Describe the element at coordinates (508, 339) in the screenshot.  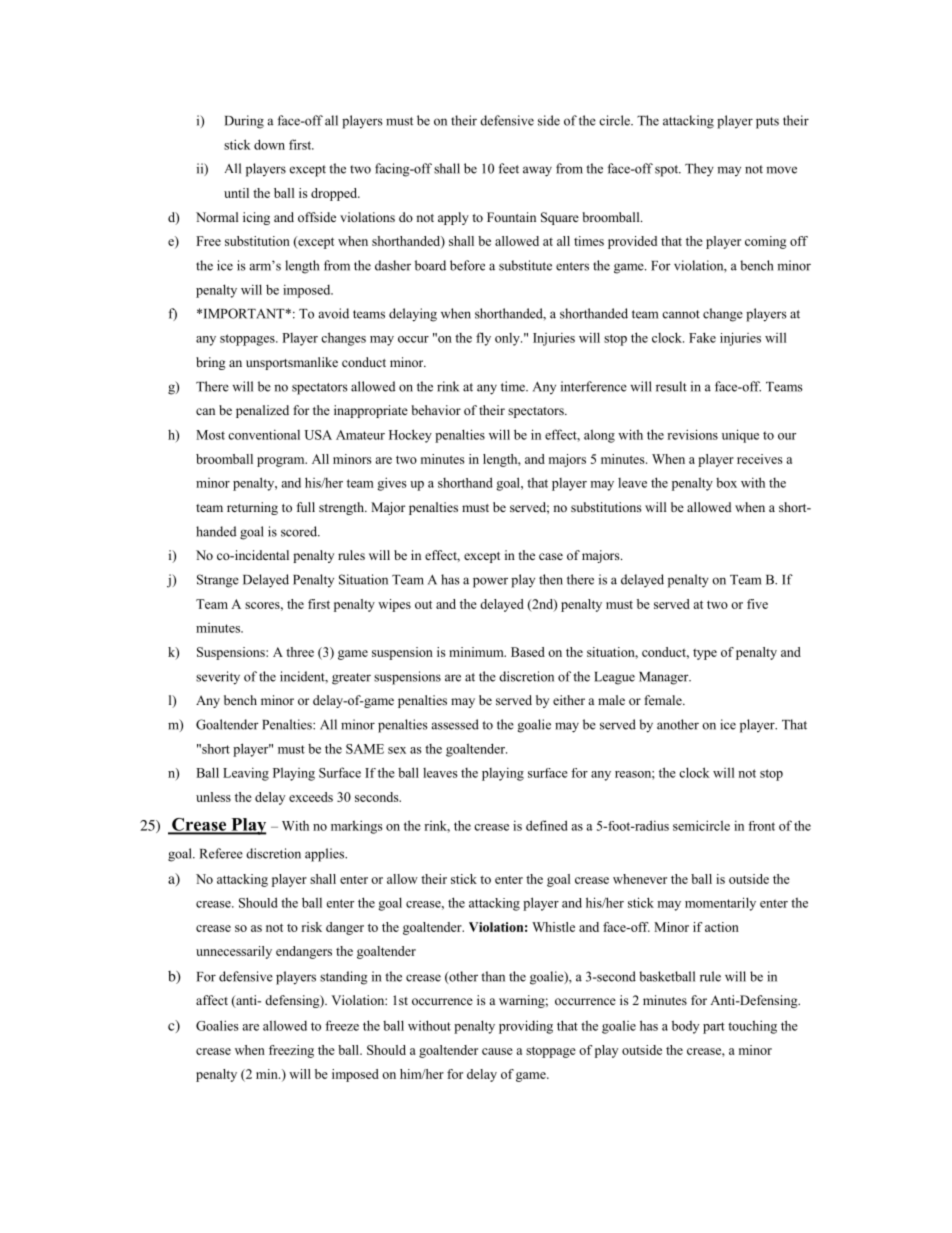
I see `only` at that location.
